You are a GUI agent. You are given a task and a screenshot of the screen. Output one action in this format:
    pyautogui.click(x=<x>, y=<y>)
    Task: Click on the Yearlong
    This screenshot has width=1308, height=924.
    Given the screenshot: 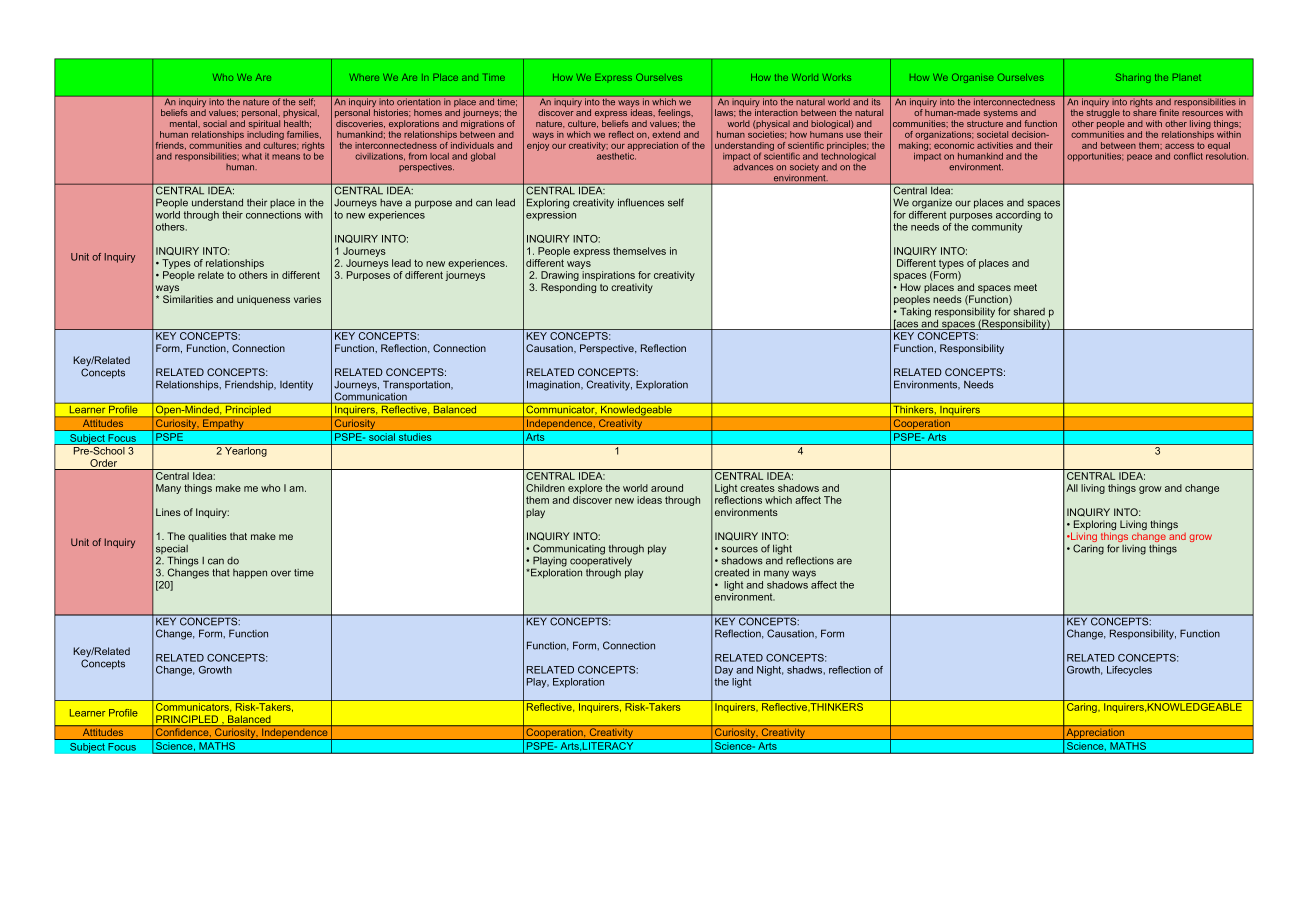 What is the action you would take?
    pyautogui.click(x=246, y=452)
